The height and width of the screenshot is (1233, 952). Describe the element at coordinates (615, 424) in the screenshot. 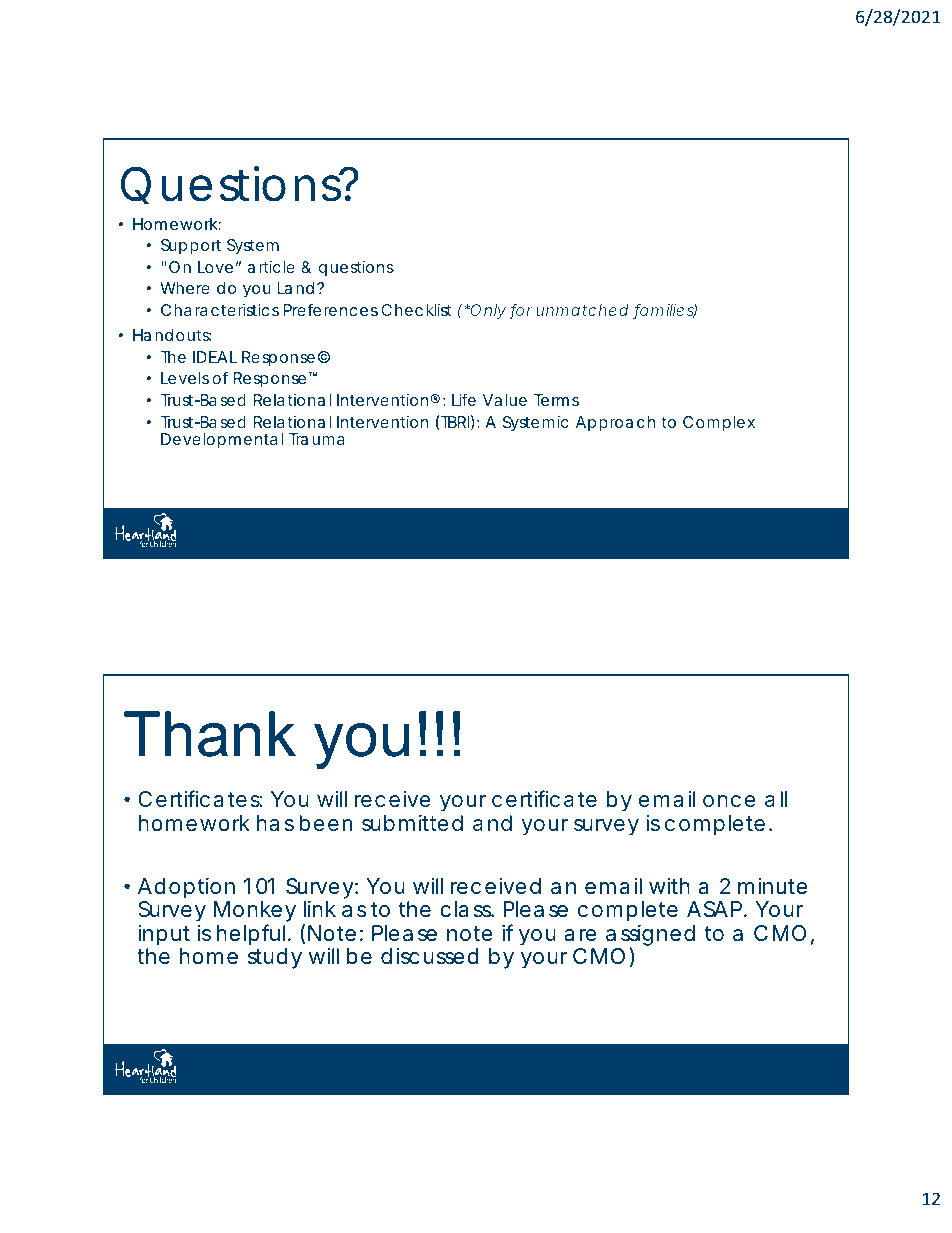

I see `Approach` at that location.
